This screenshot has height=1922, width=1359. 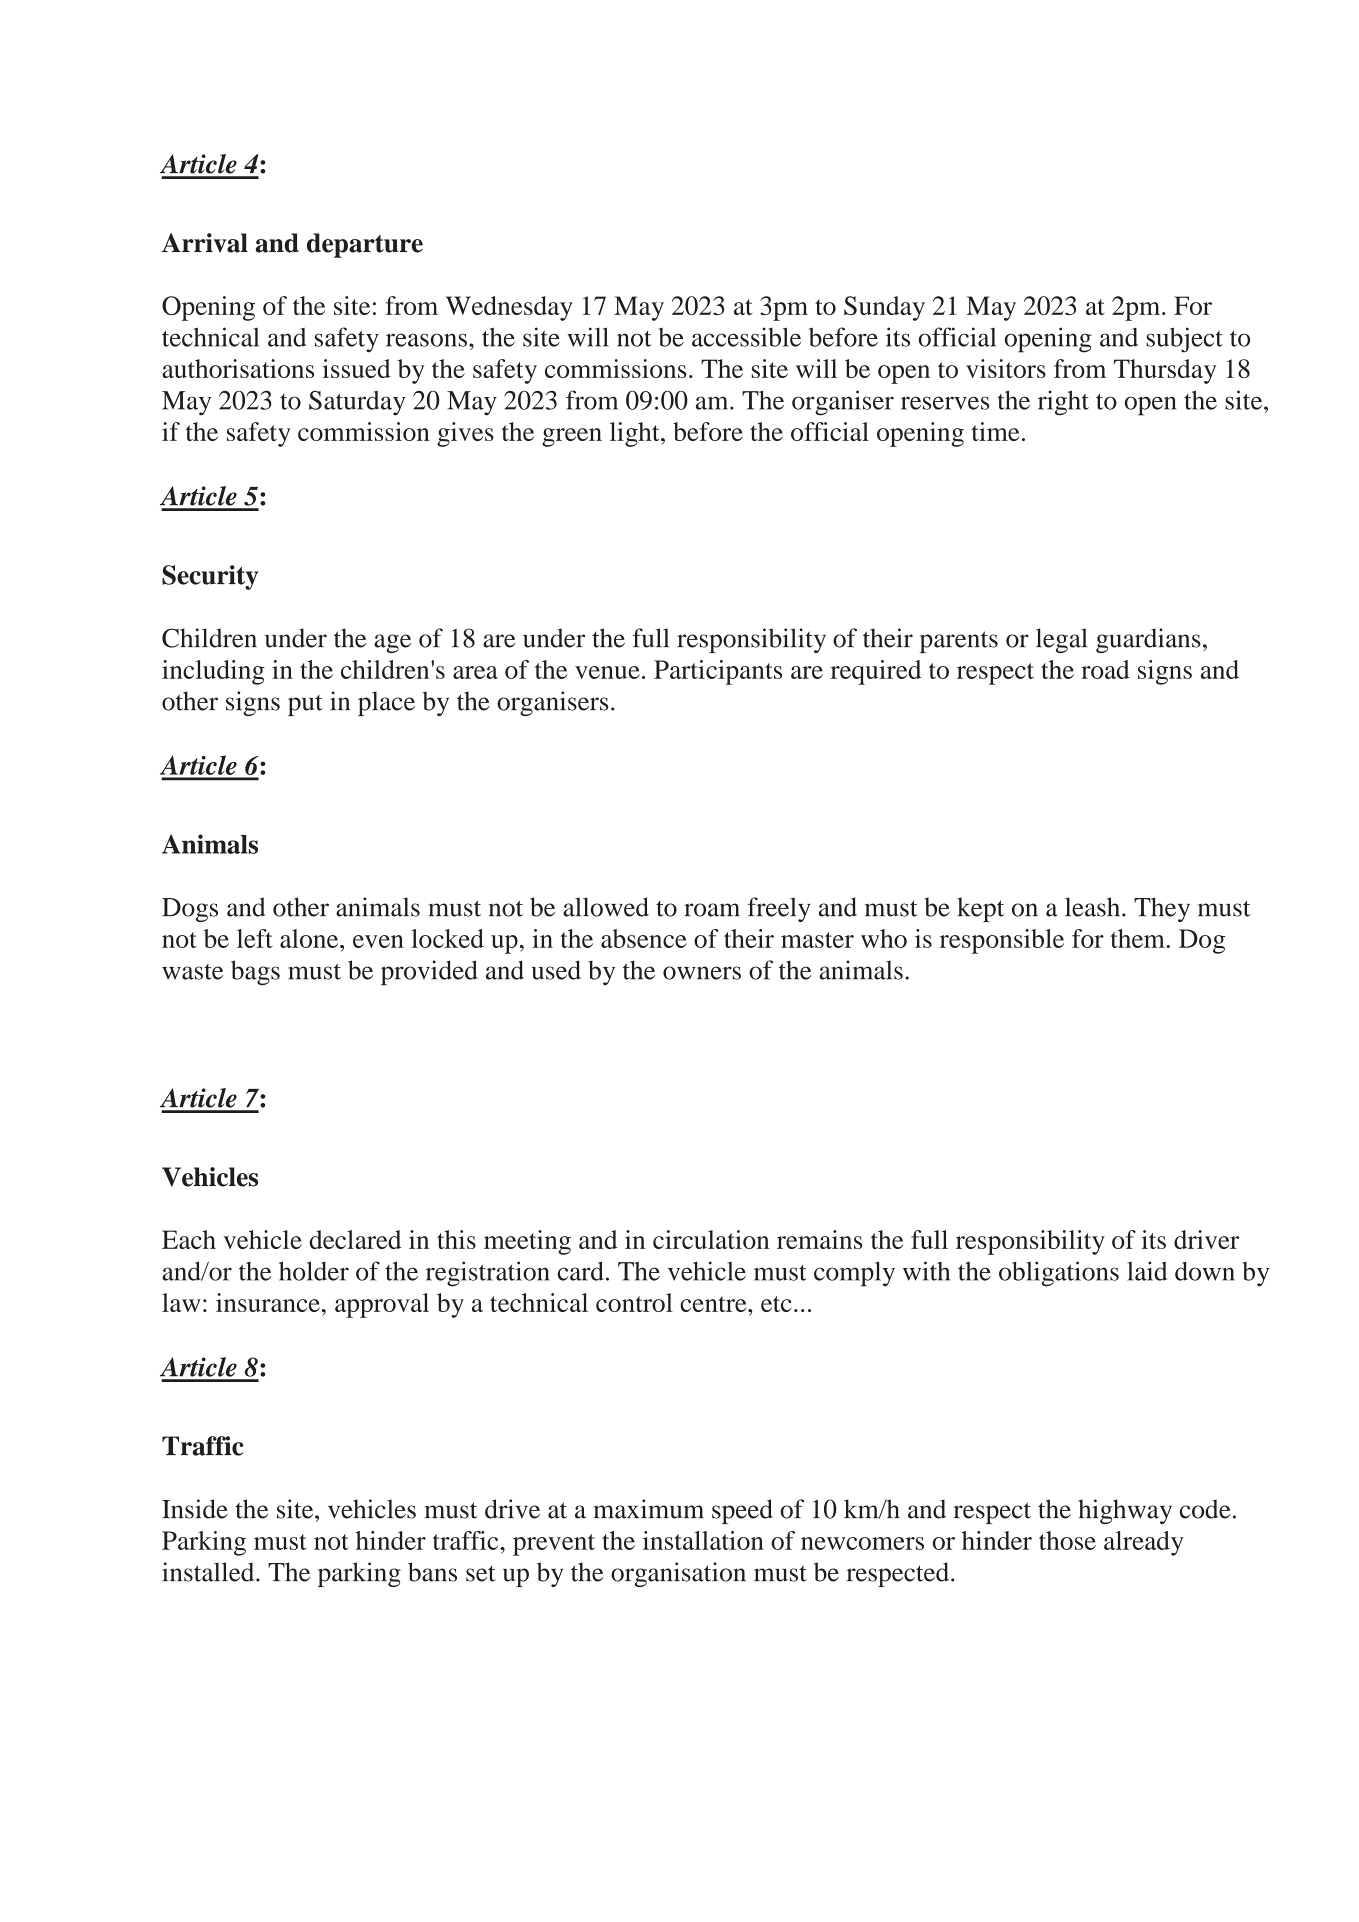 I want to click on leash, so click(x=1094, y=907).
